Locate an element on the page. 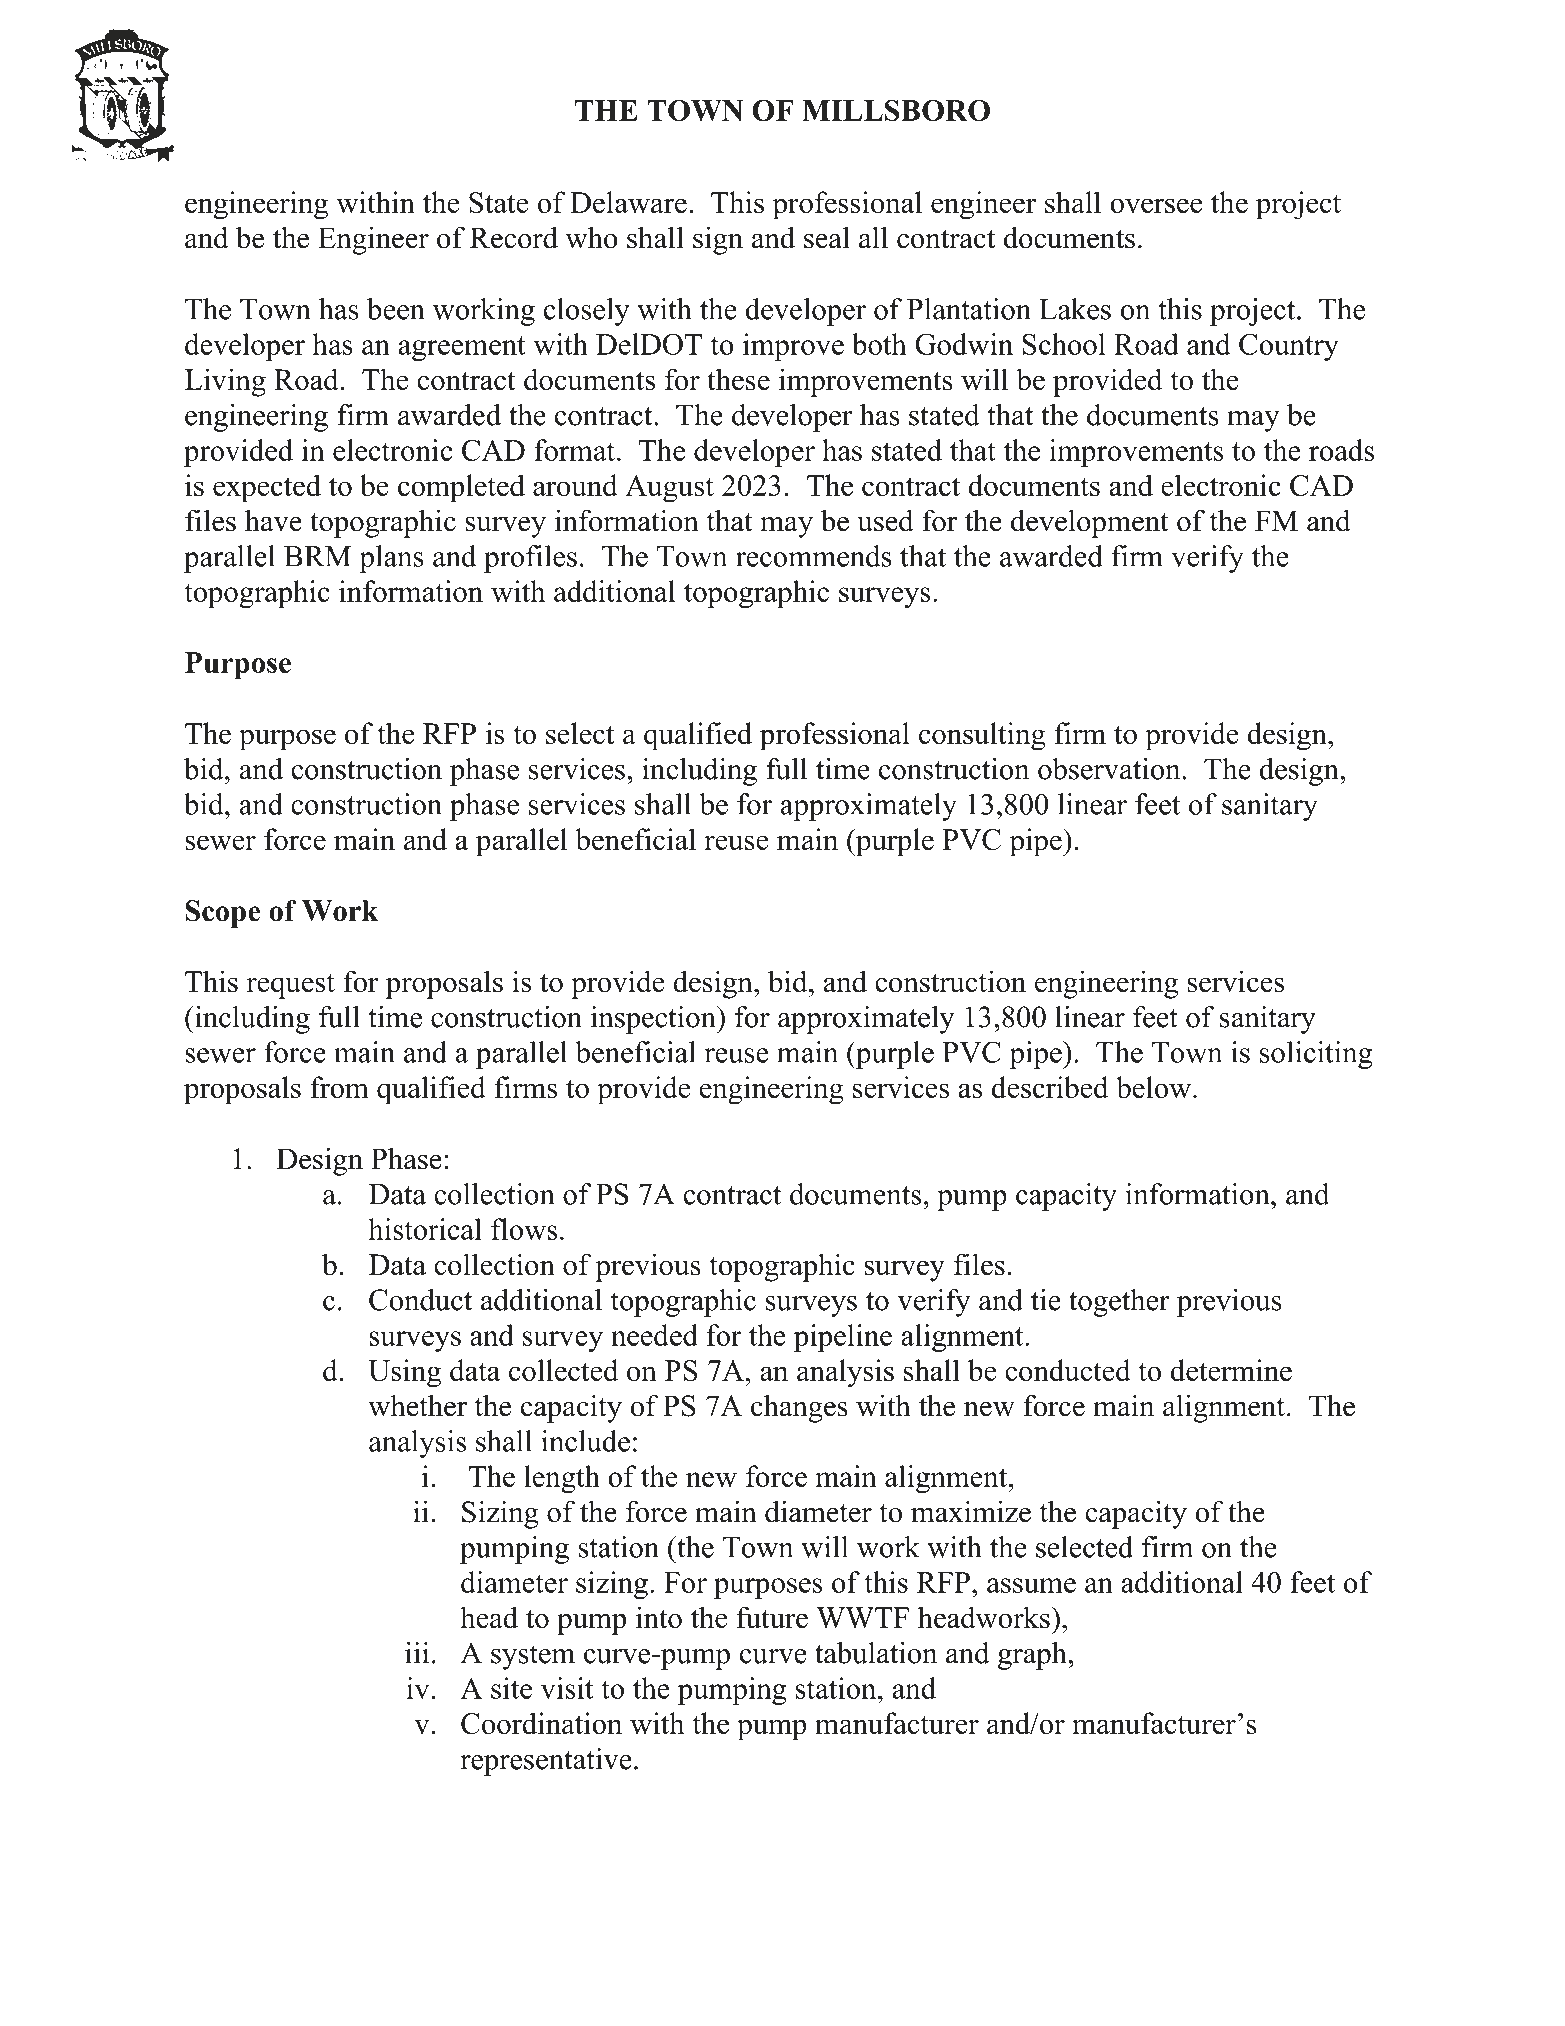  request is located at coordinates (290, 986).
